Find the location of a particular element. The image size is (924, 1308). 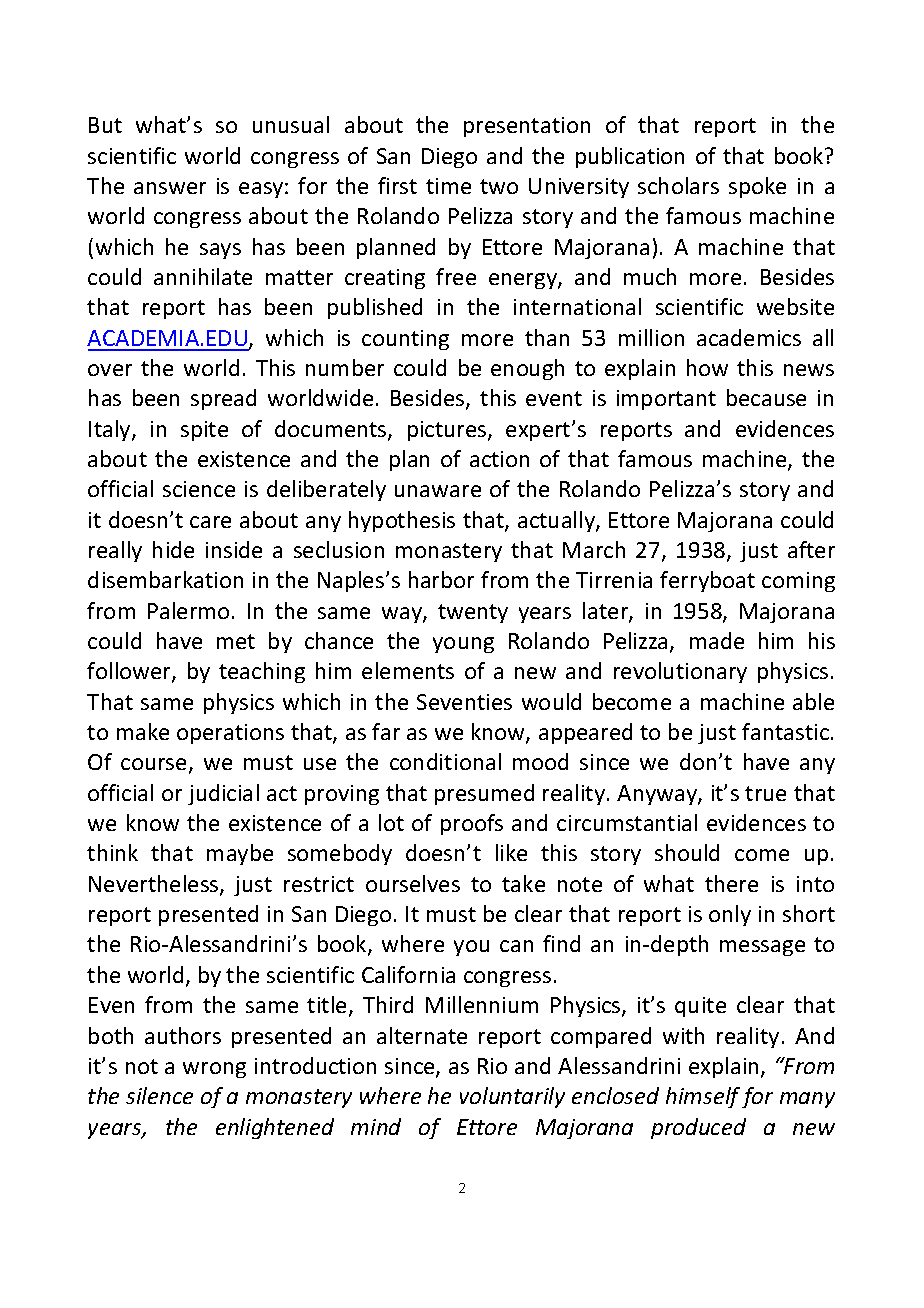

made is located at coordinates (717, 640).
